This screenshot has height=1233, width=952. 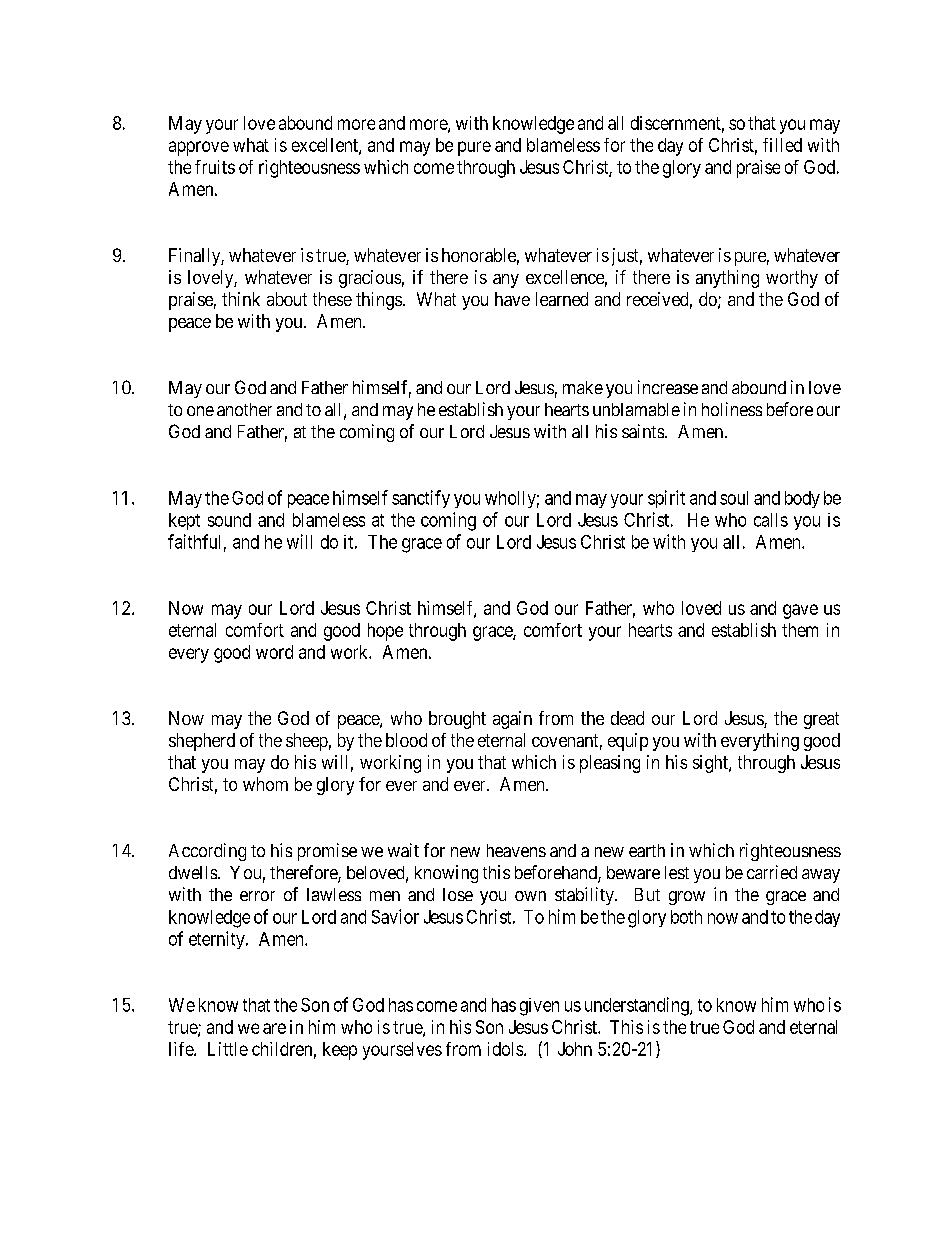 I want to click on gave, so click(x=800, y=611).
